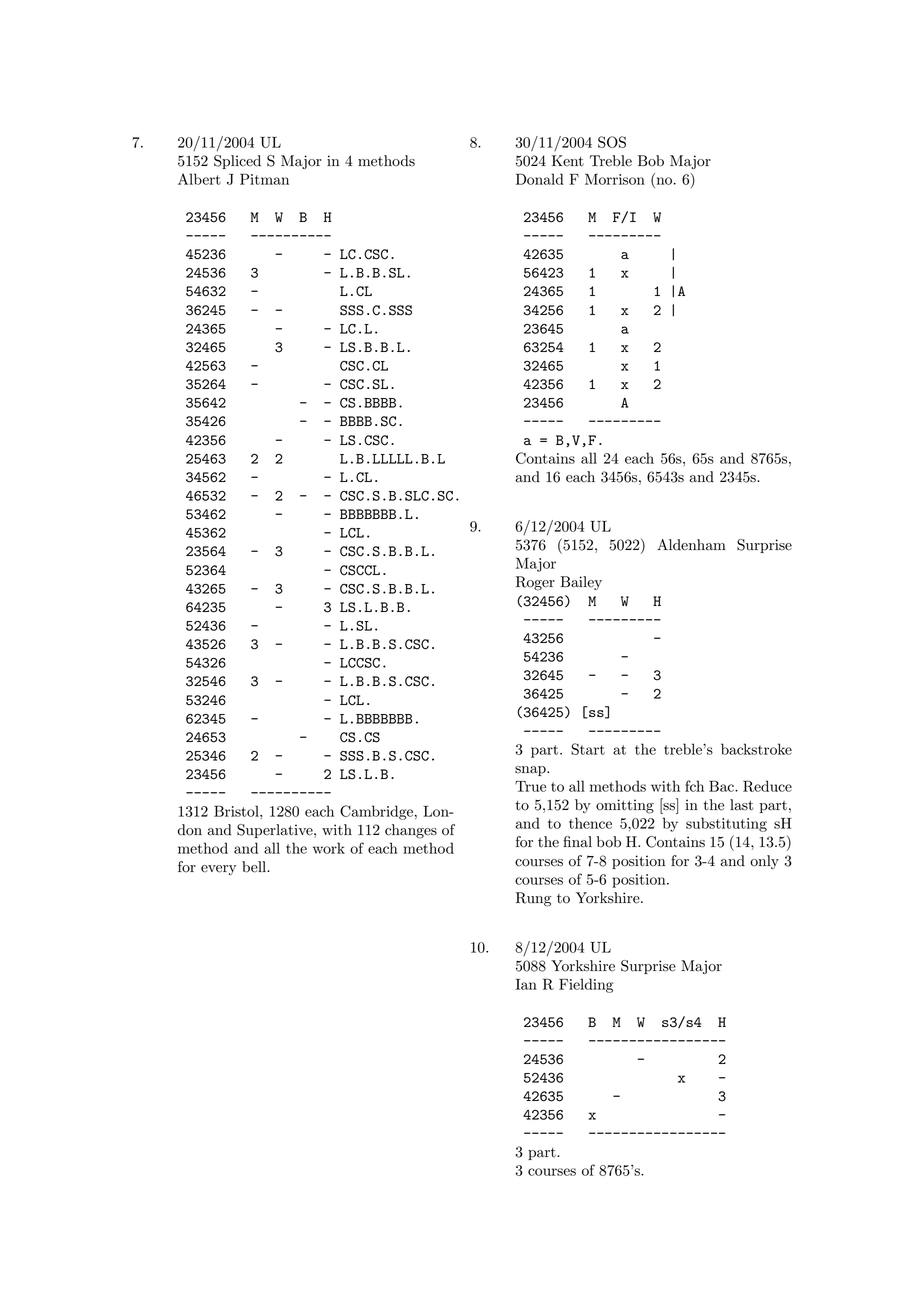  Describe the element at coordinates (540, 179) in the page. I see `Donald` at that location.
